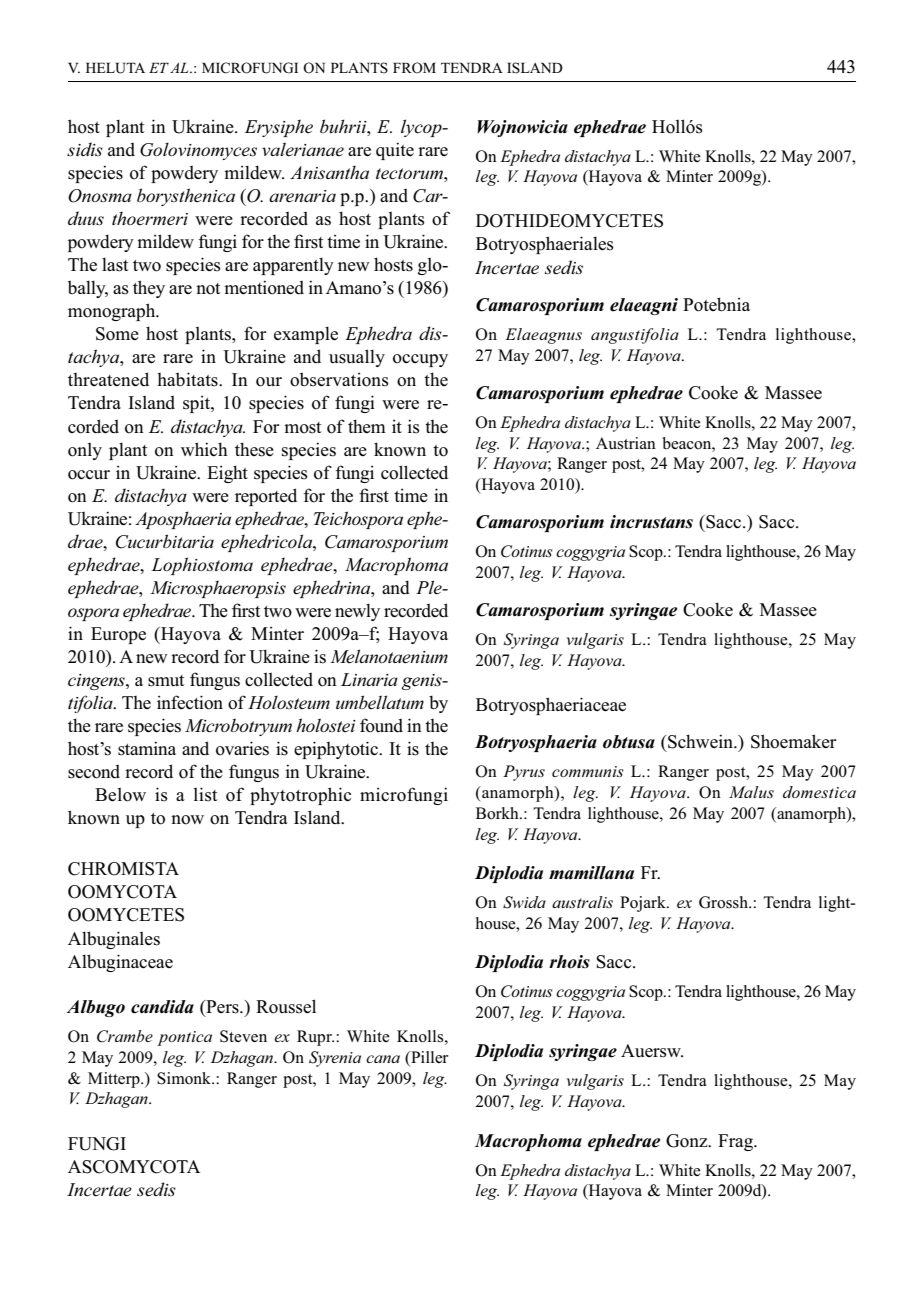 The height and width of the page is (1305, 924). What do you see at coordinates (793, 741) in the page?
I see `Shoemaker` at bounding box center [793, 741].
